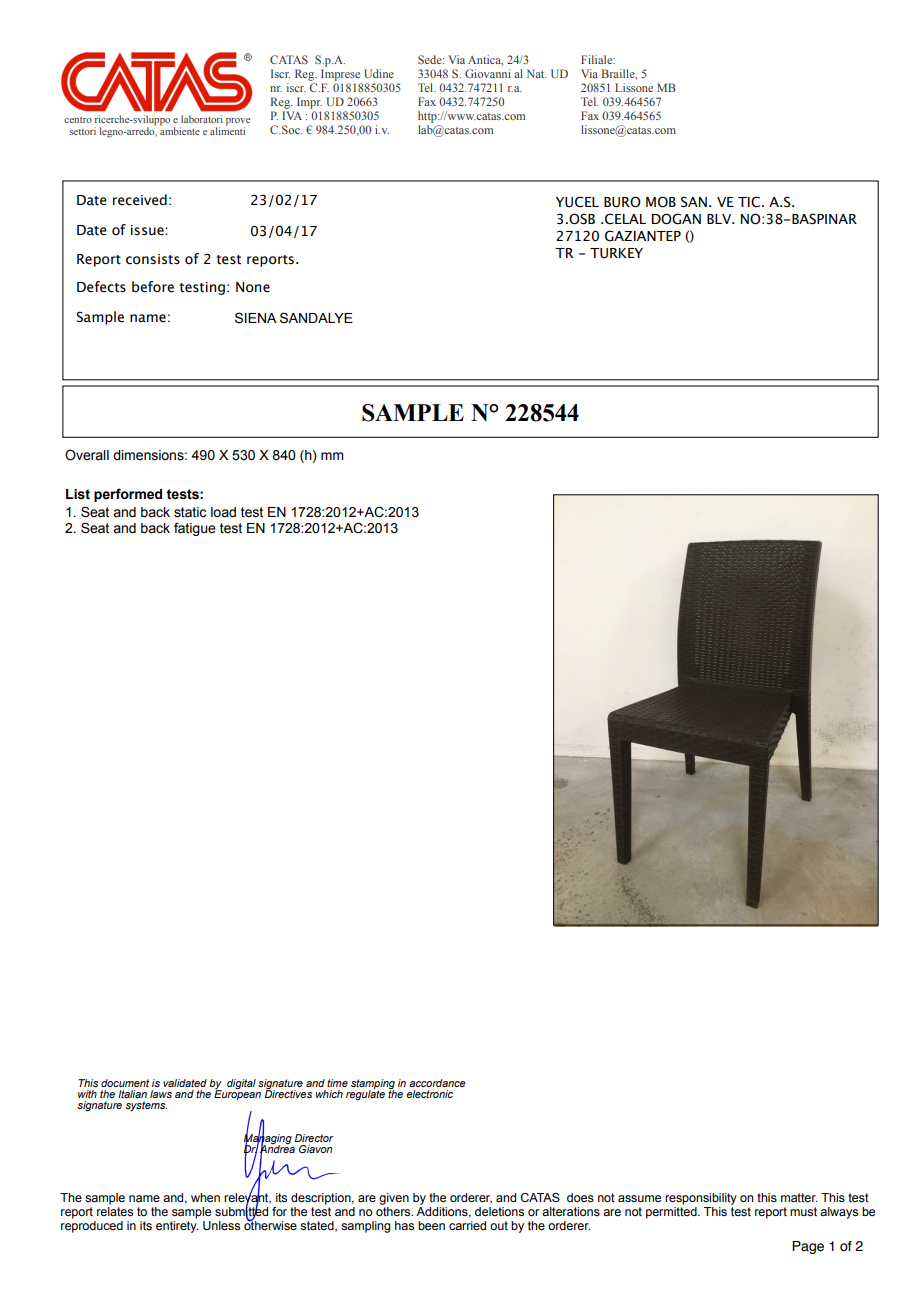  Describe the element at coordinates (661, 202) in the image. I see `MOB` at that location.
